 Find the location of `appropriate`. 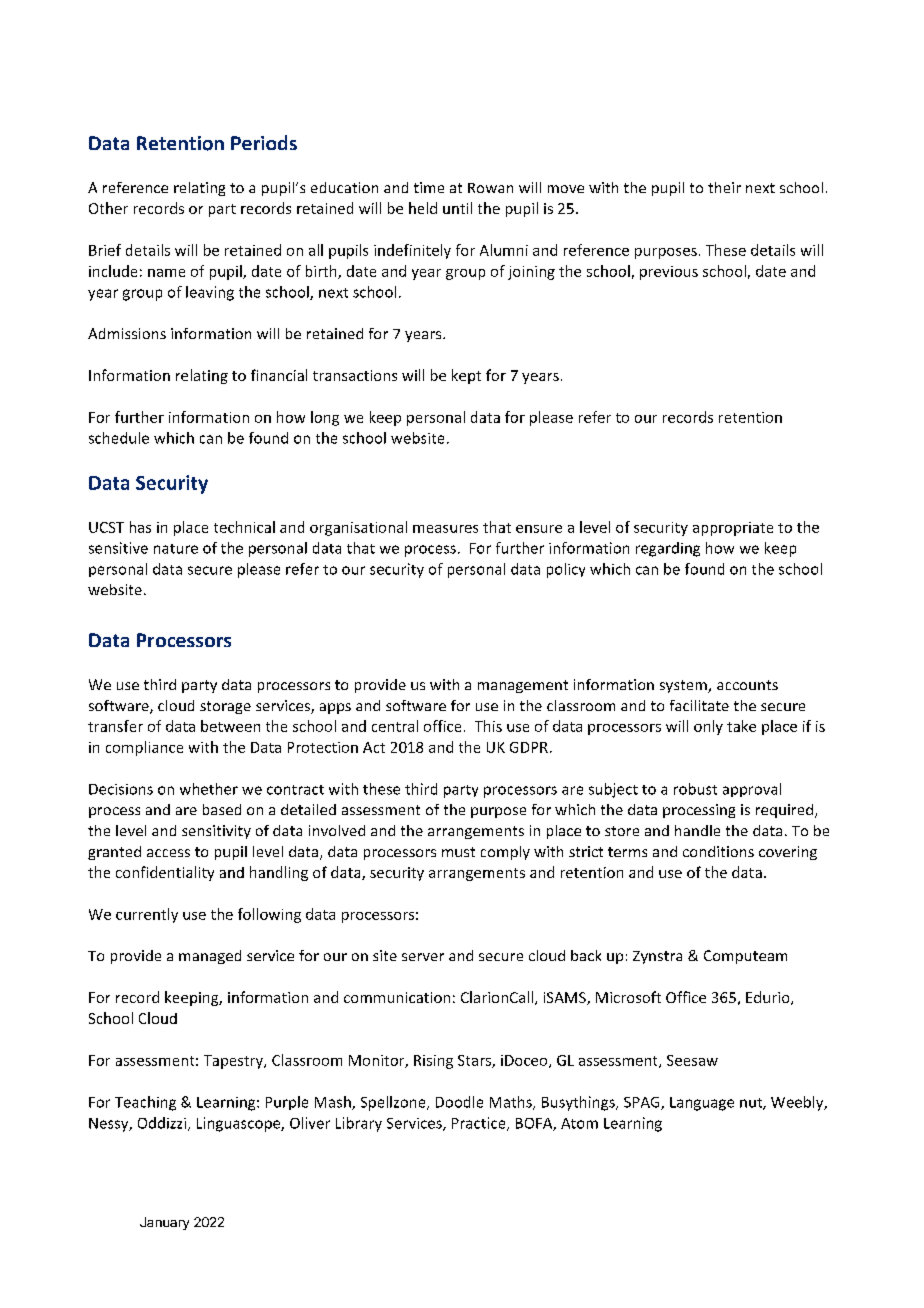

appropriate is located at coordinates (733, 529).
